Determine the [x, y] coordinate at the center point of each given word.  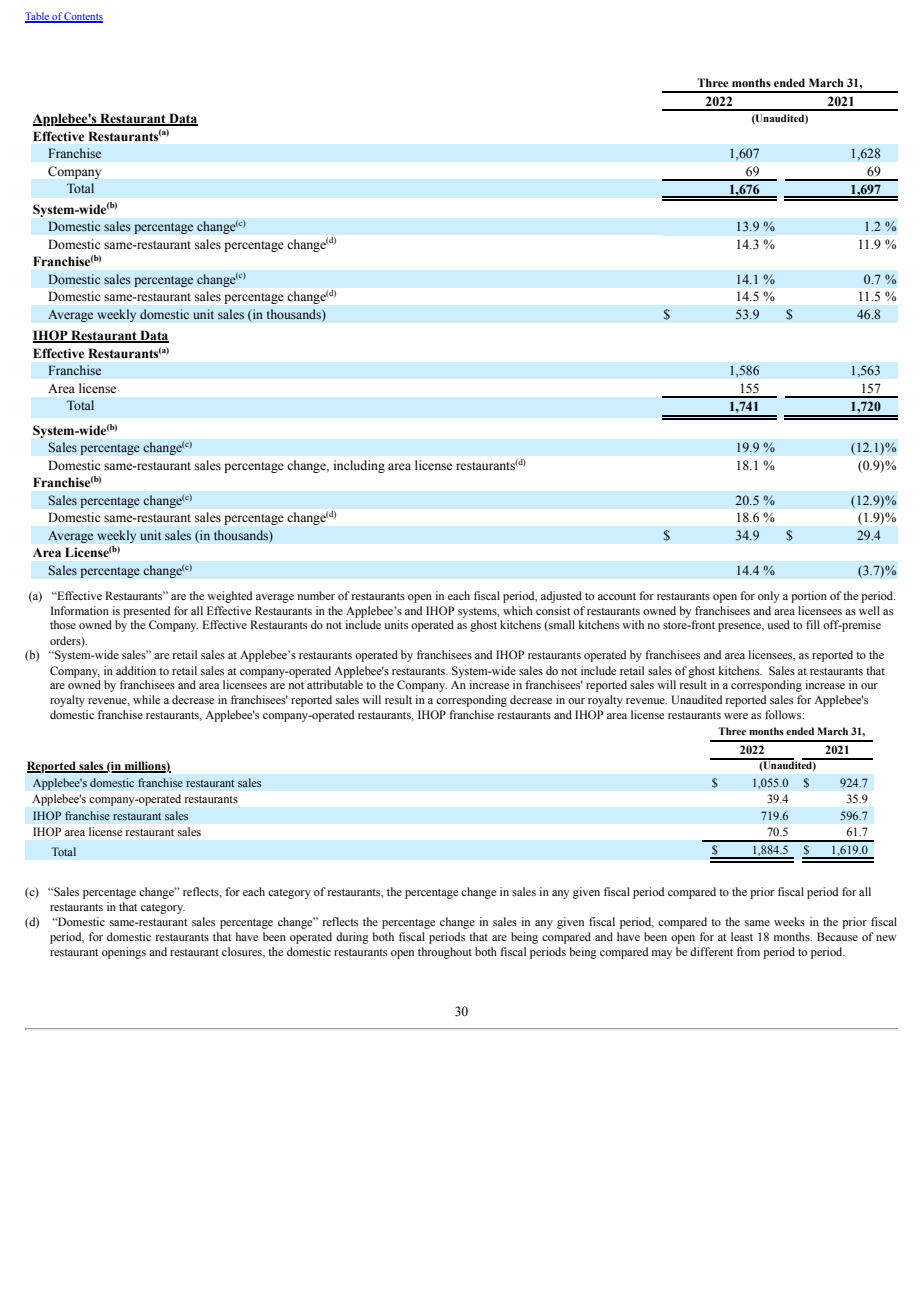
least [742, 936]
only [768, 597]
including [359, 466]
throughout [445, 953]
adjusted [561, 597]
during [352, 938]
